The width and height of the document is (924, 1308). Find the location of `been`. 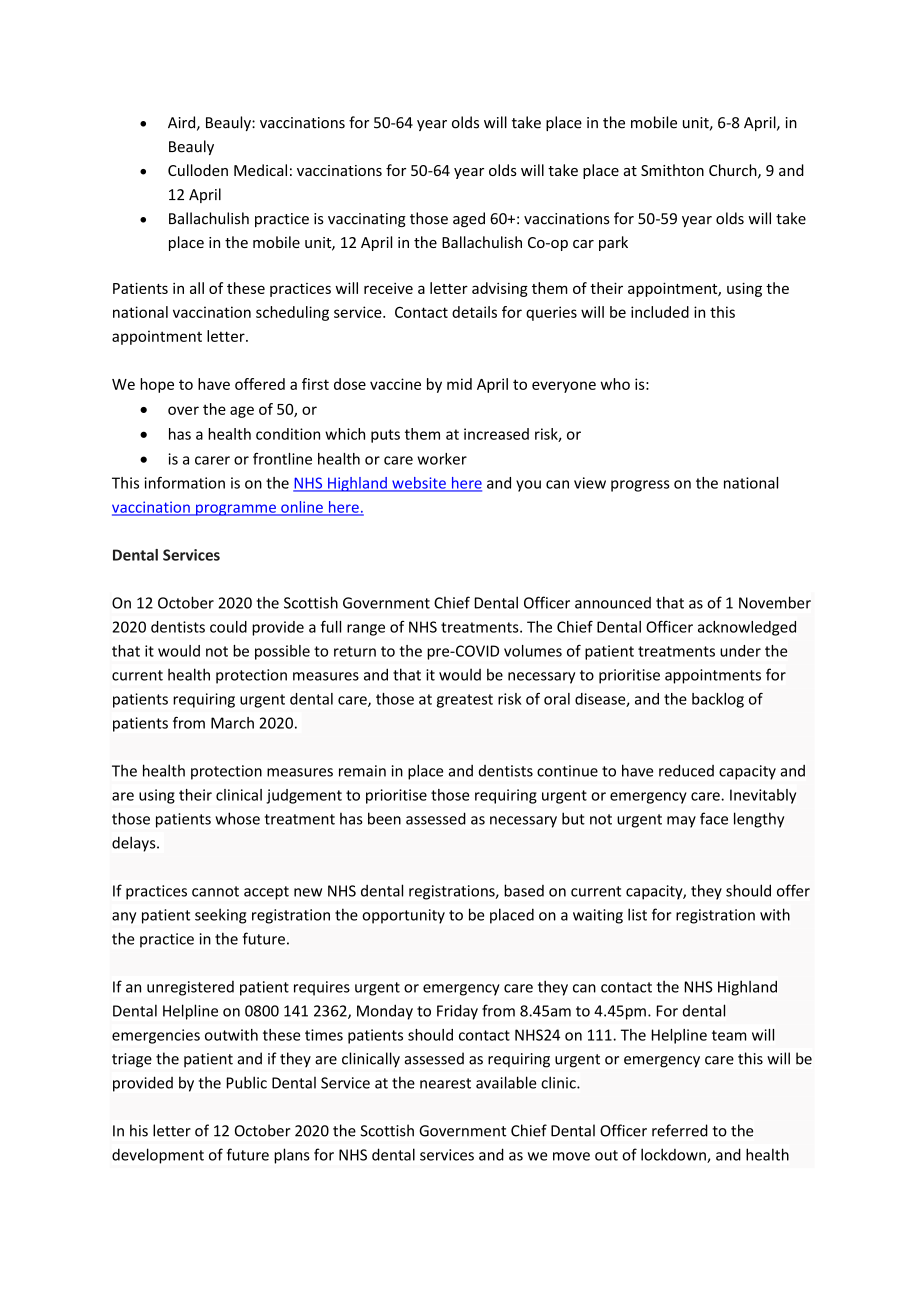

been is located at coordinates (384, 818).
